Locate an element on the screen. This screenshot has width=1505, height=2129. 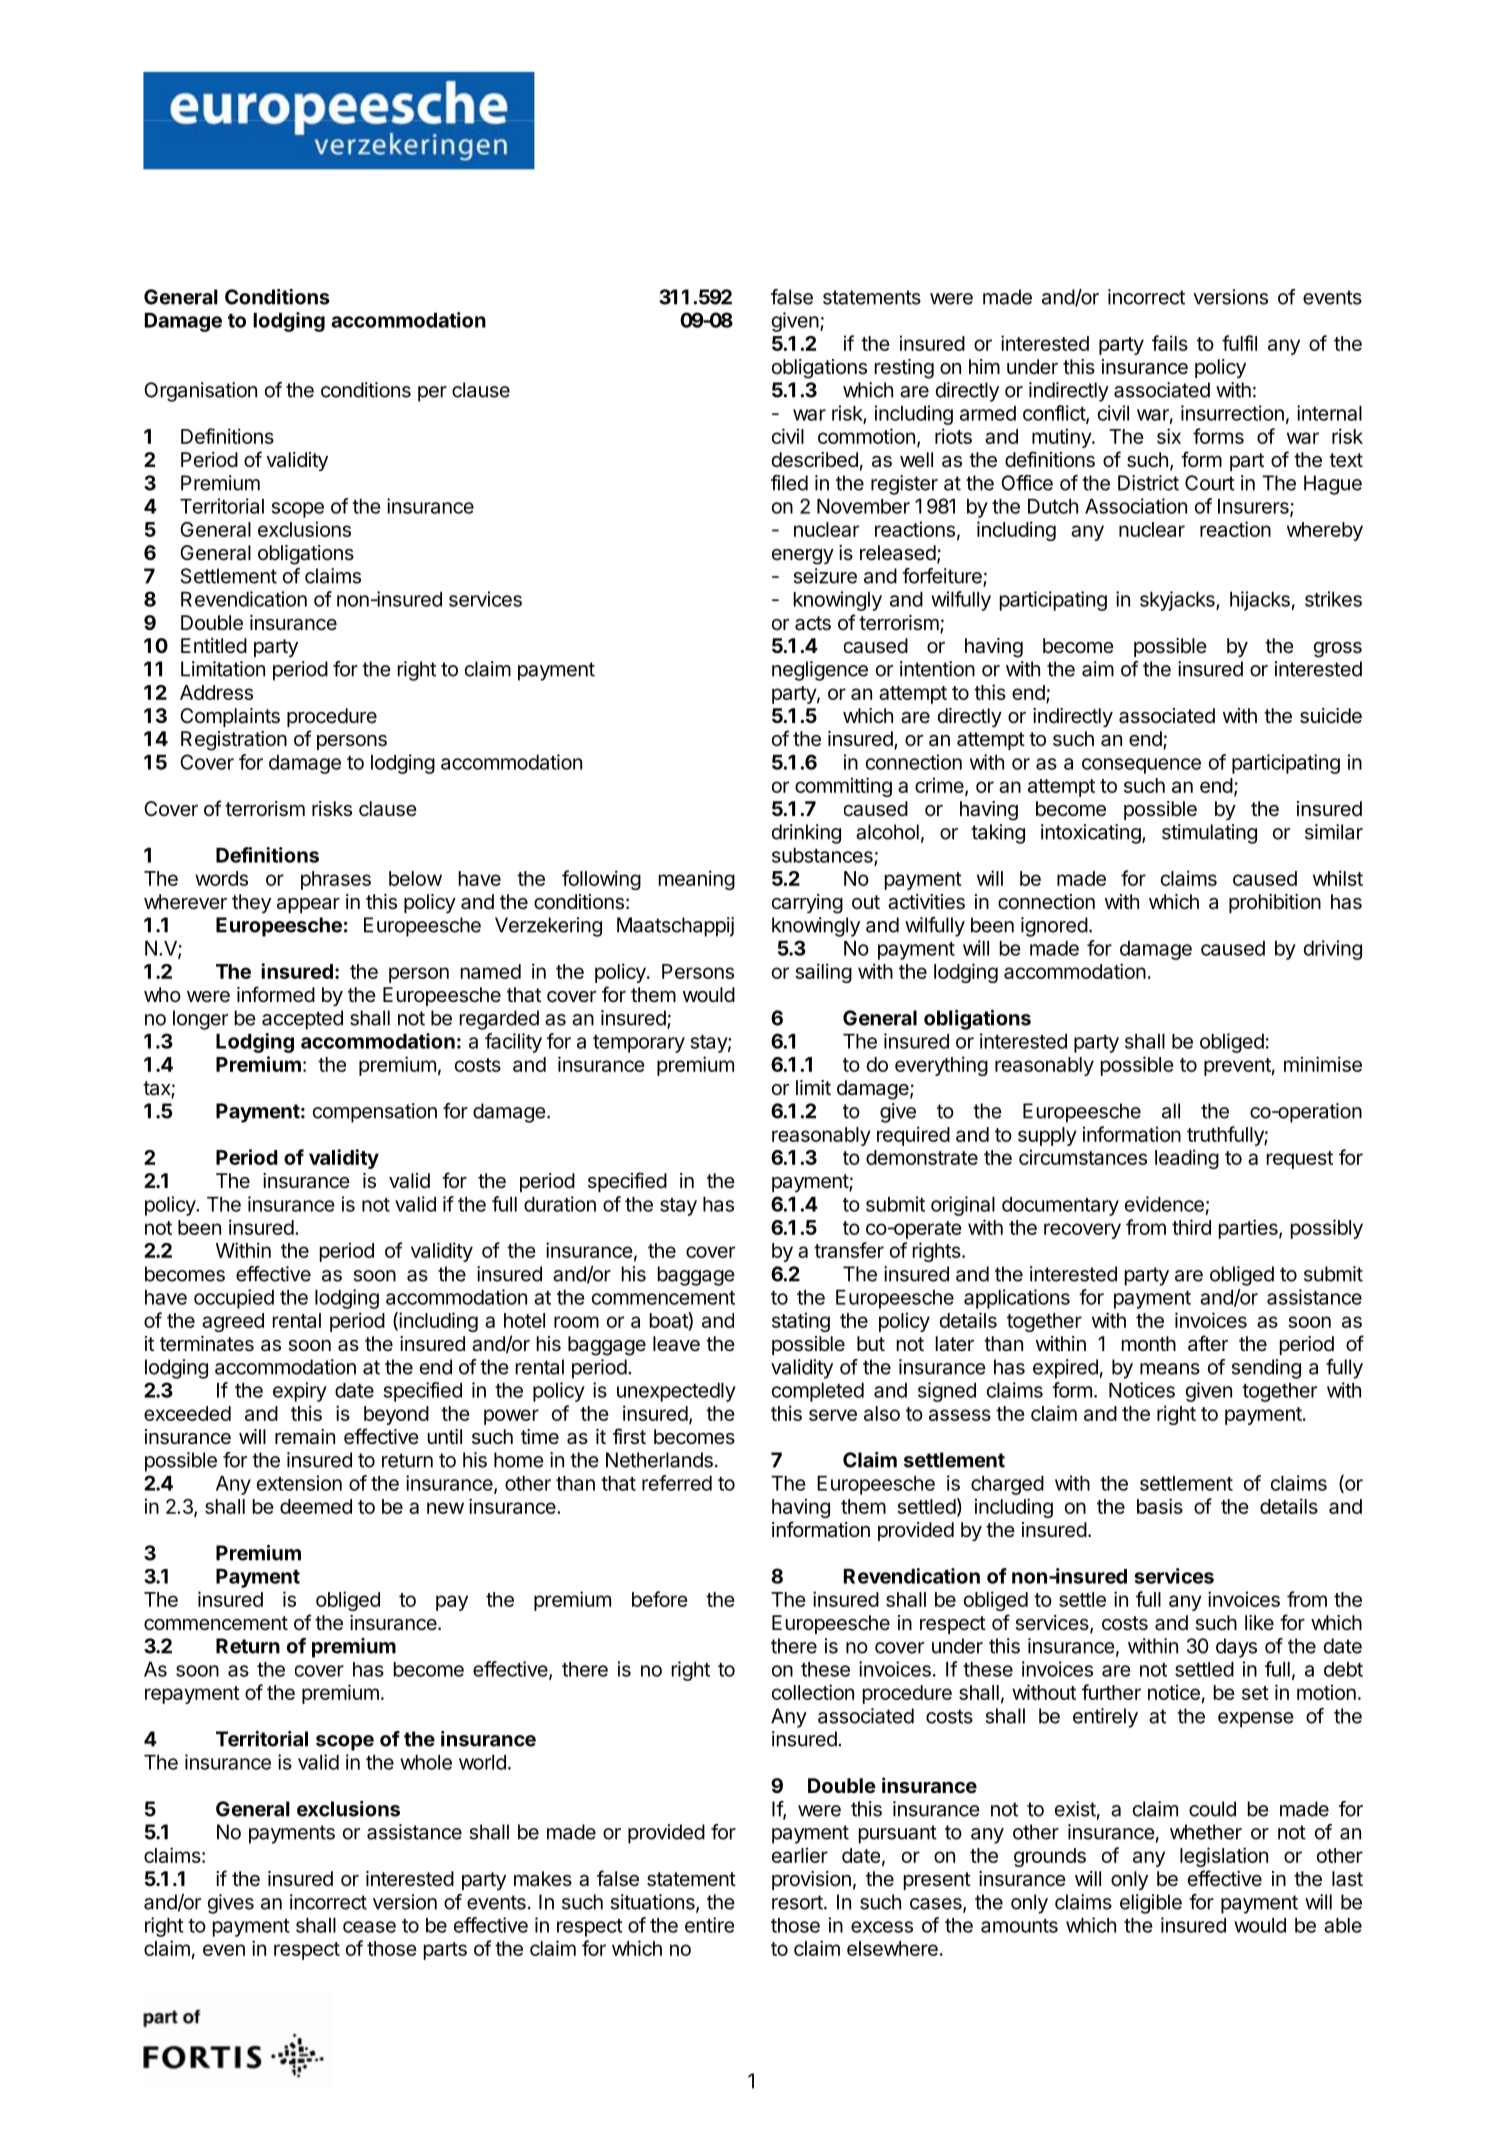
consequence is located at coordinates (1141, 766).
